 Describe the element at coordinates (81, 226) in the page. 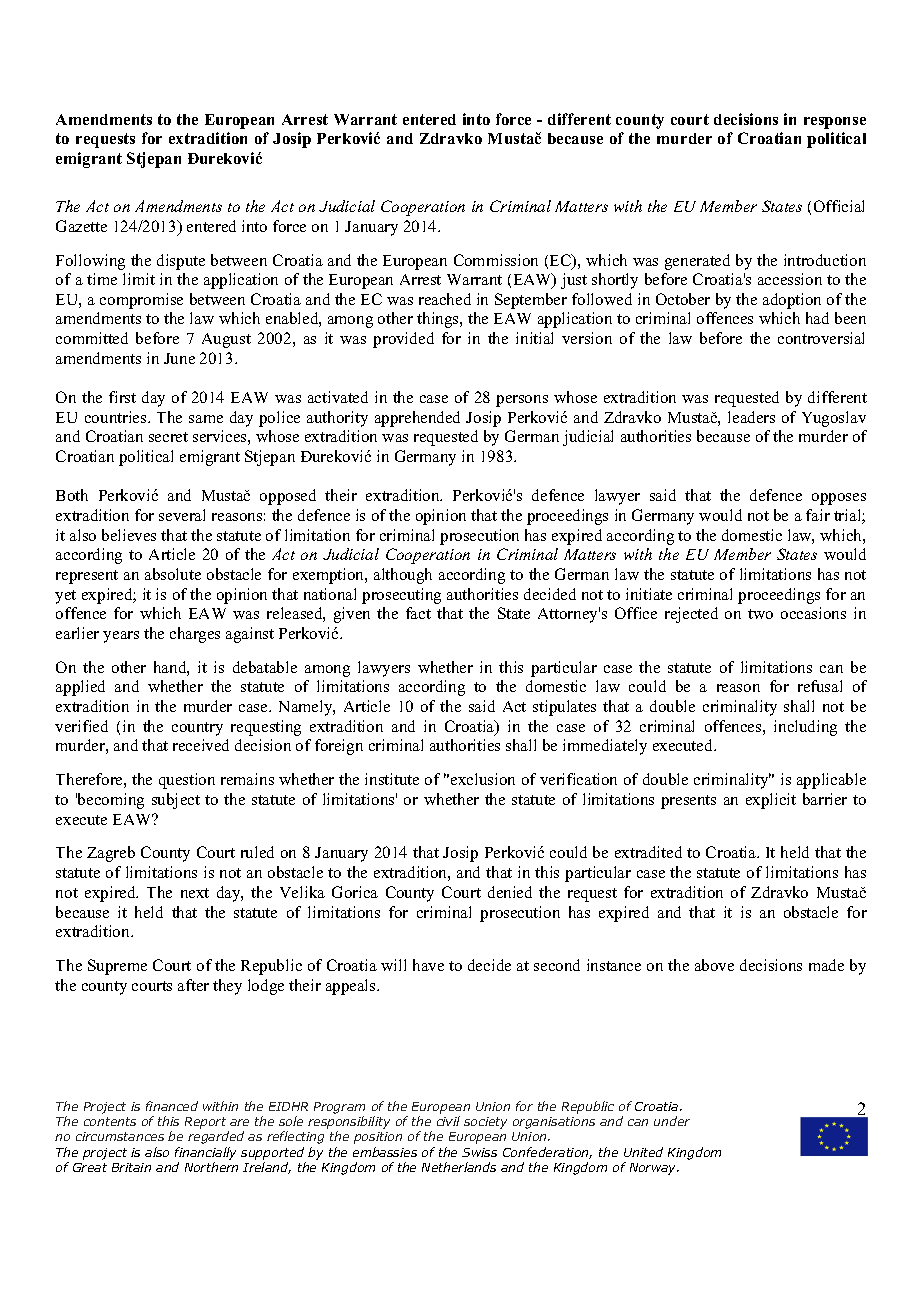

I see `Gazette` at that location.
